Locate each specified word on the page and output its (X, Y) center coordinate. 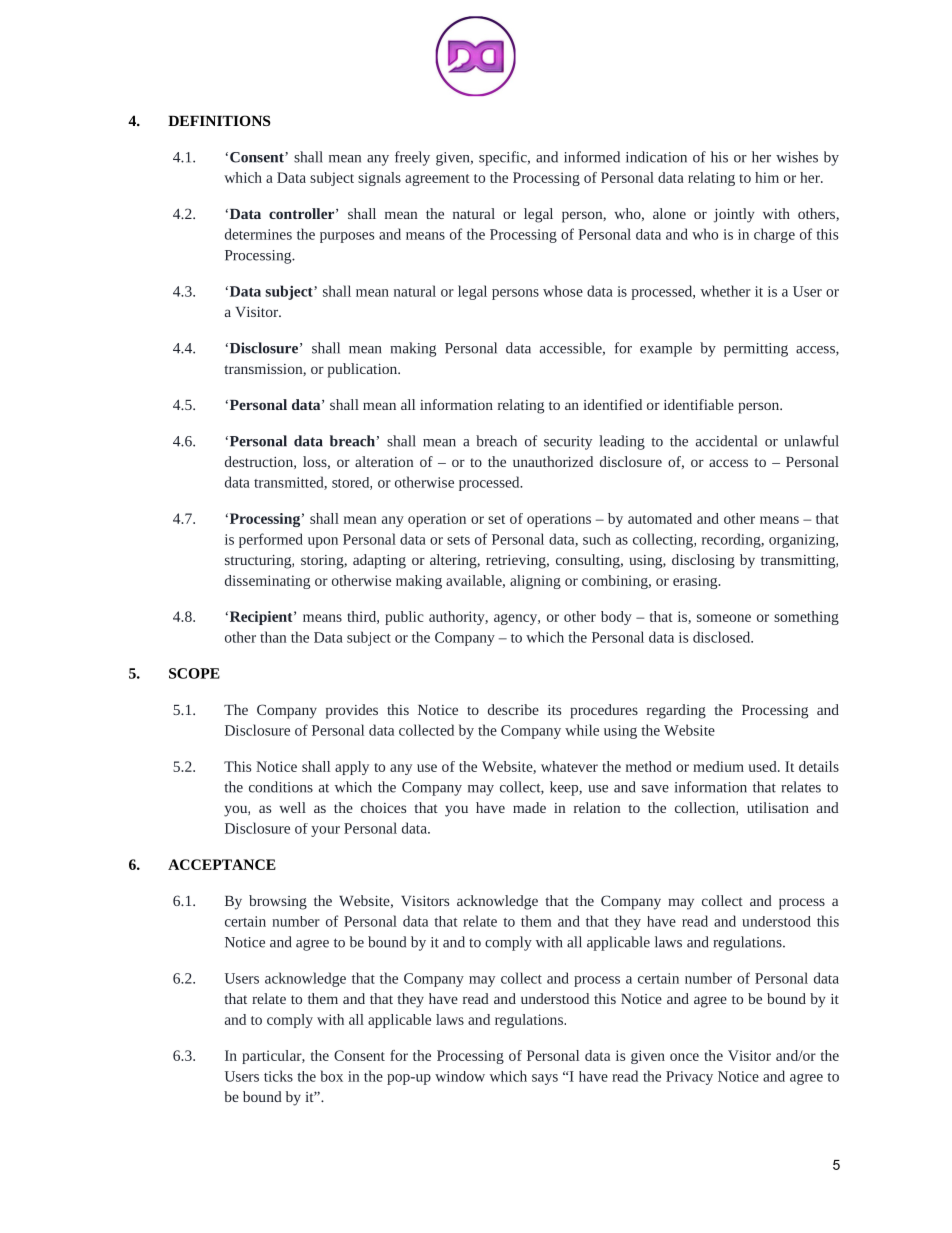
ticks (278, 1076)
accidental (726, 441)
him (767, 177)
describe (513, 709)
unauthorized (553, 461)
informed (592, 157)
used (764, 766)
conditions (281, 787)
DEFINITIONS (219, 120)
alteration (384, 461)
